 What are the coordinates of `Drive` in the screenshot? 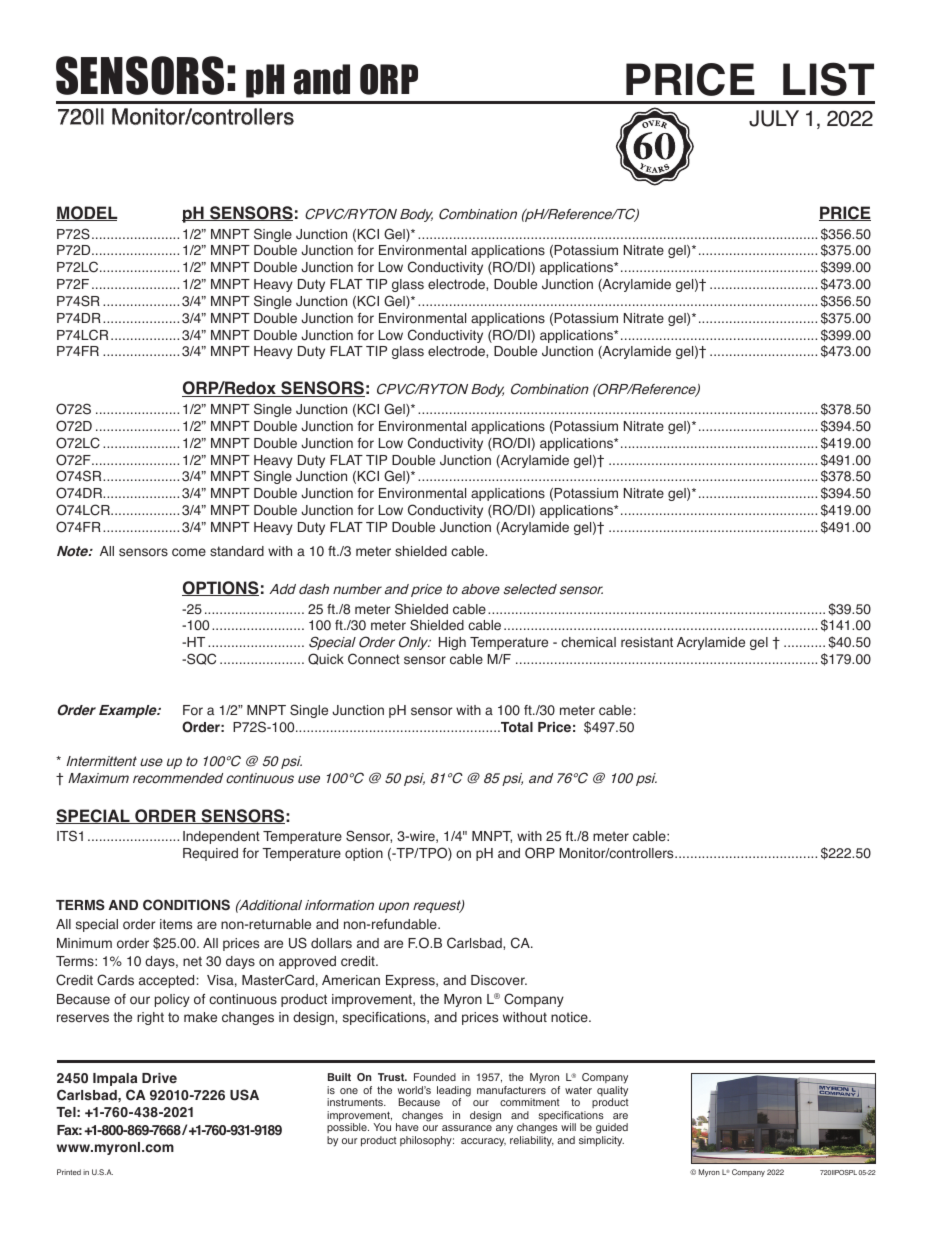 It's located at (159, 1078).
